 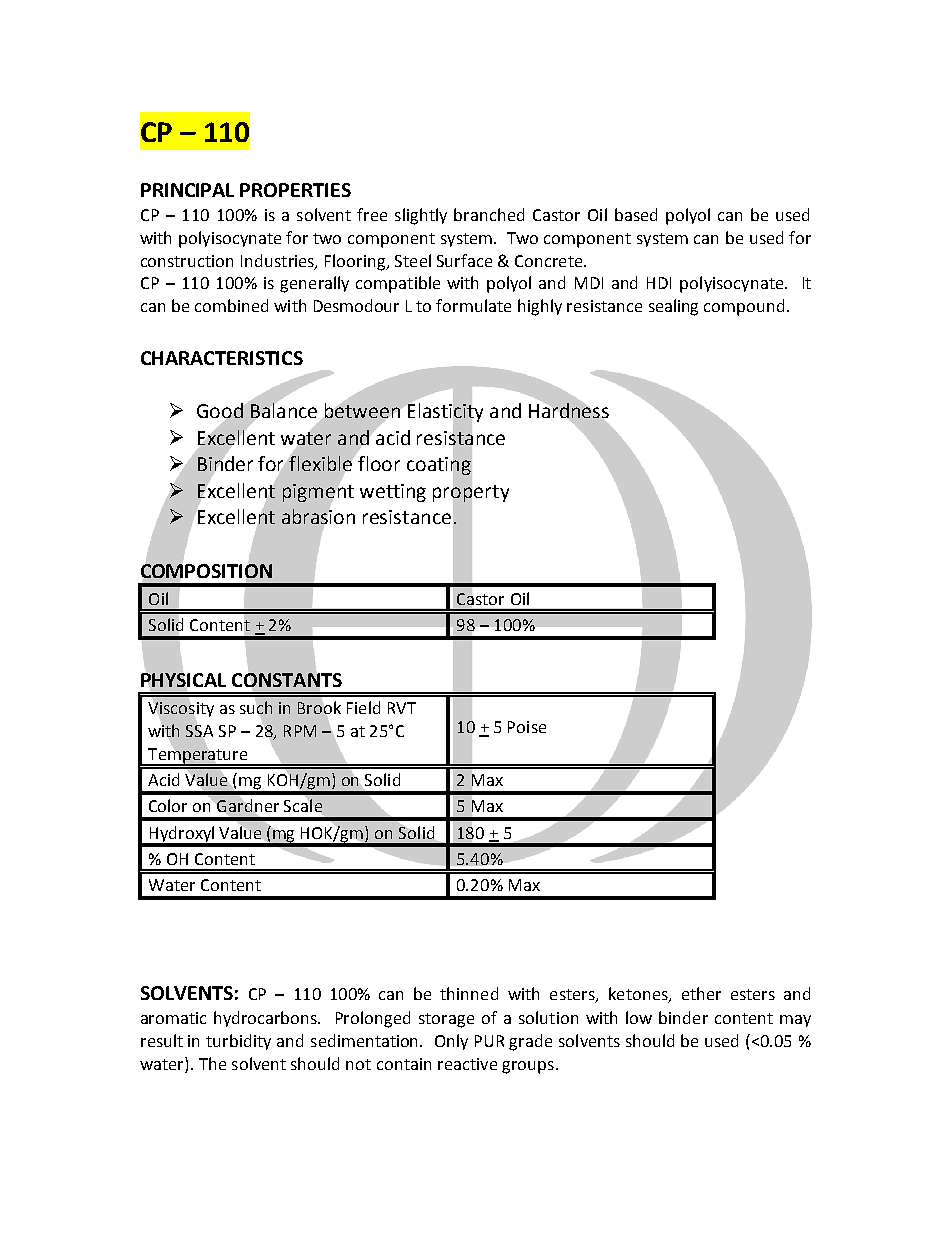 I want to click on based, so click(x=636, y=214).
